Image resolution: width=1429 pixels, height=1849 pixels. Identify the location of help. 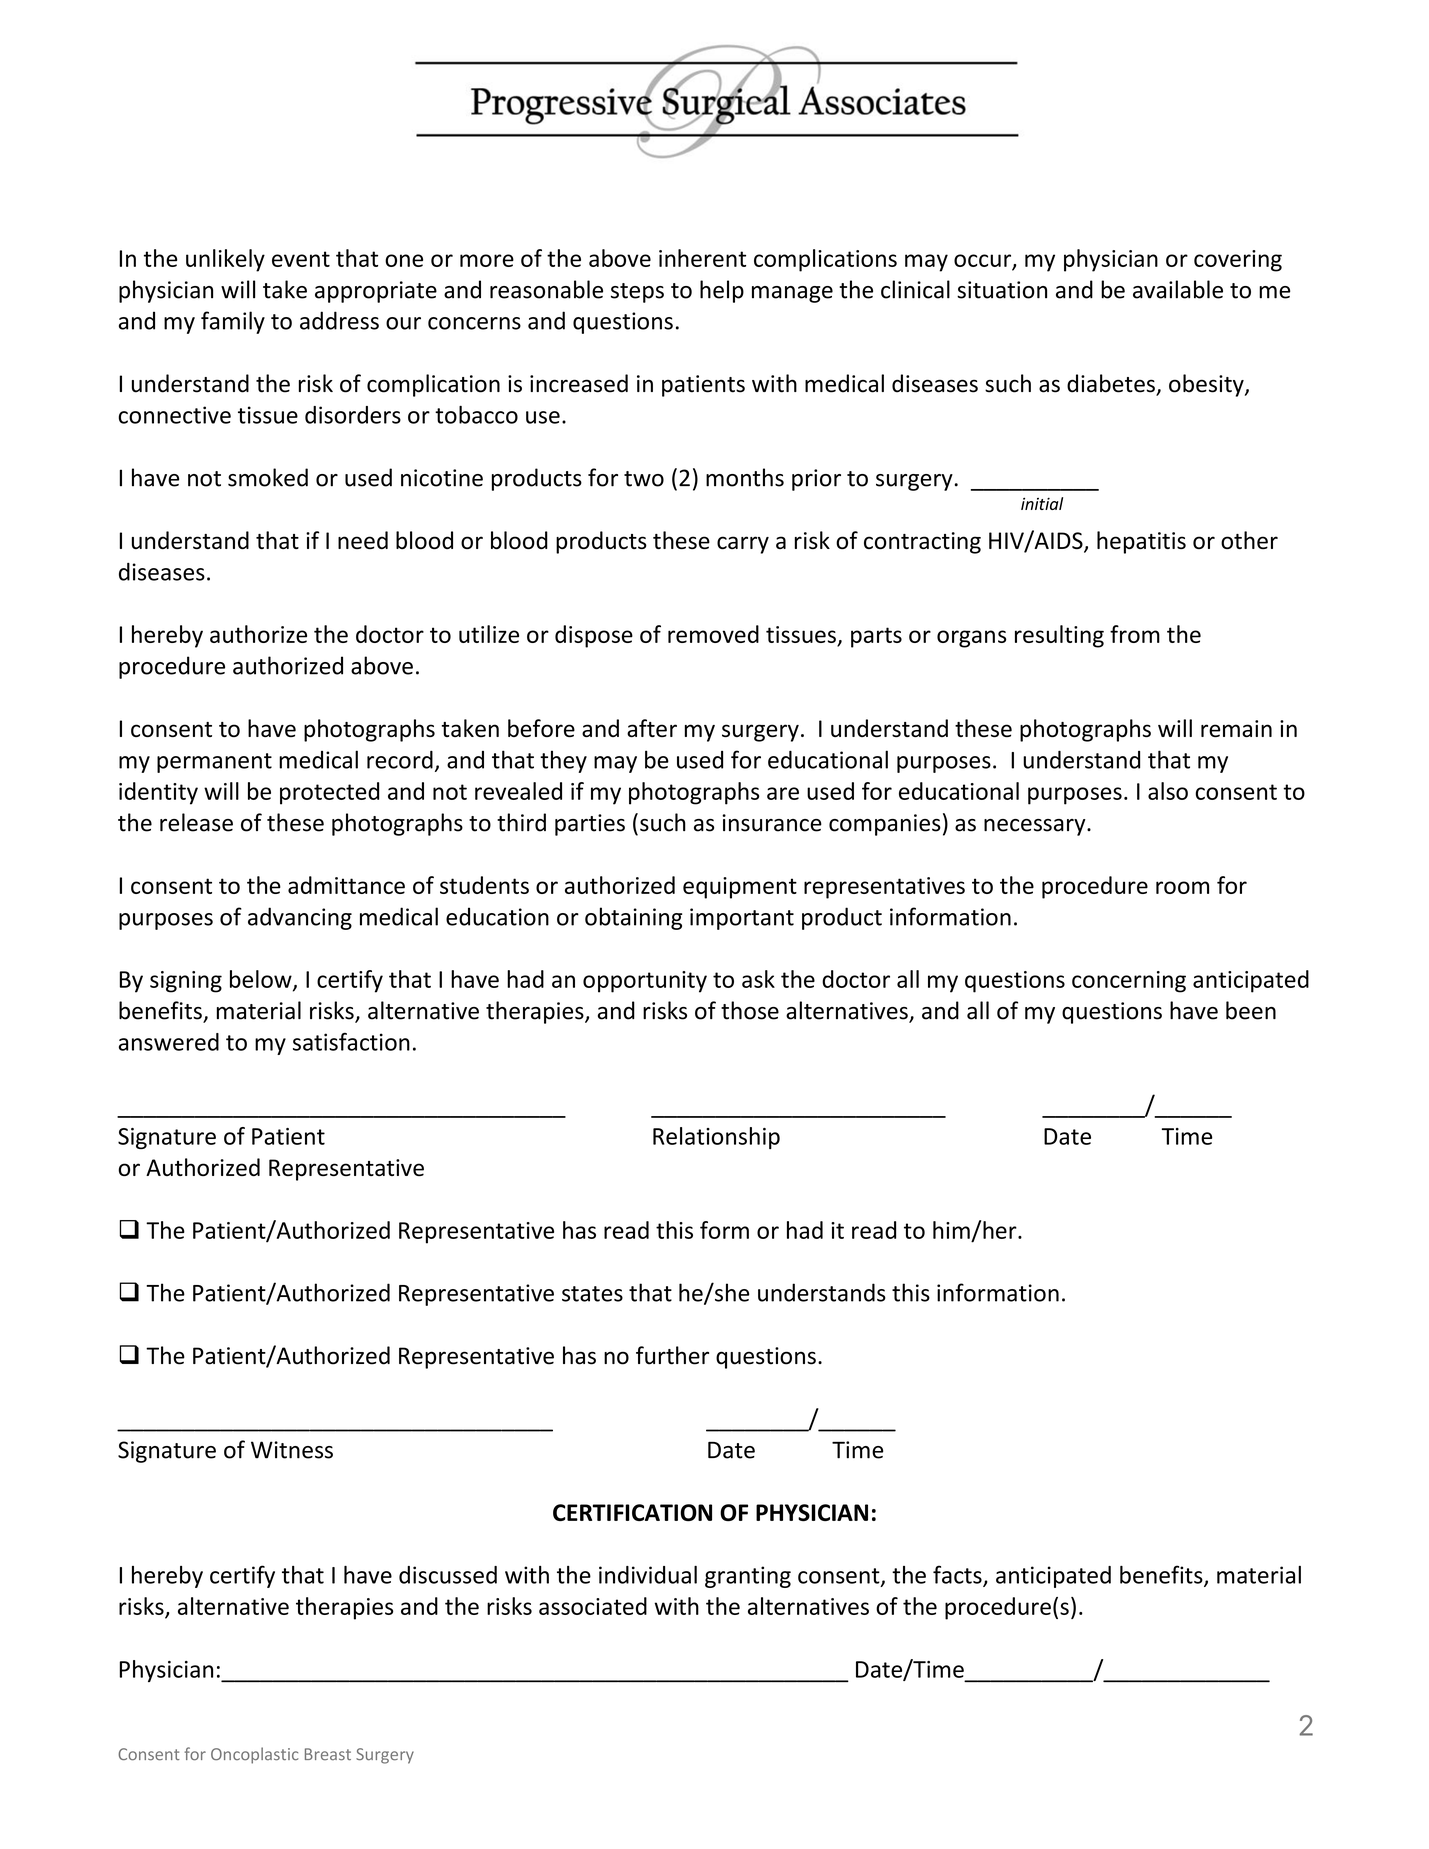
(722, 291).
